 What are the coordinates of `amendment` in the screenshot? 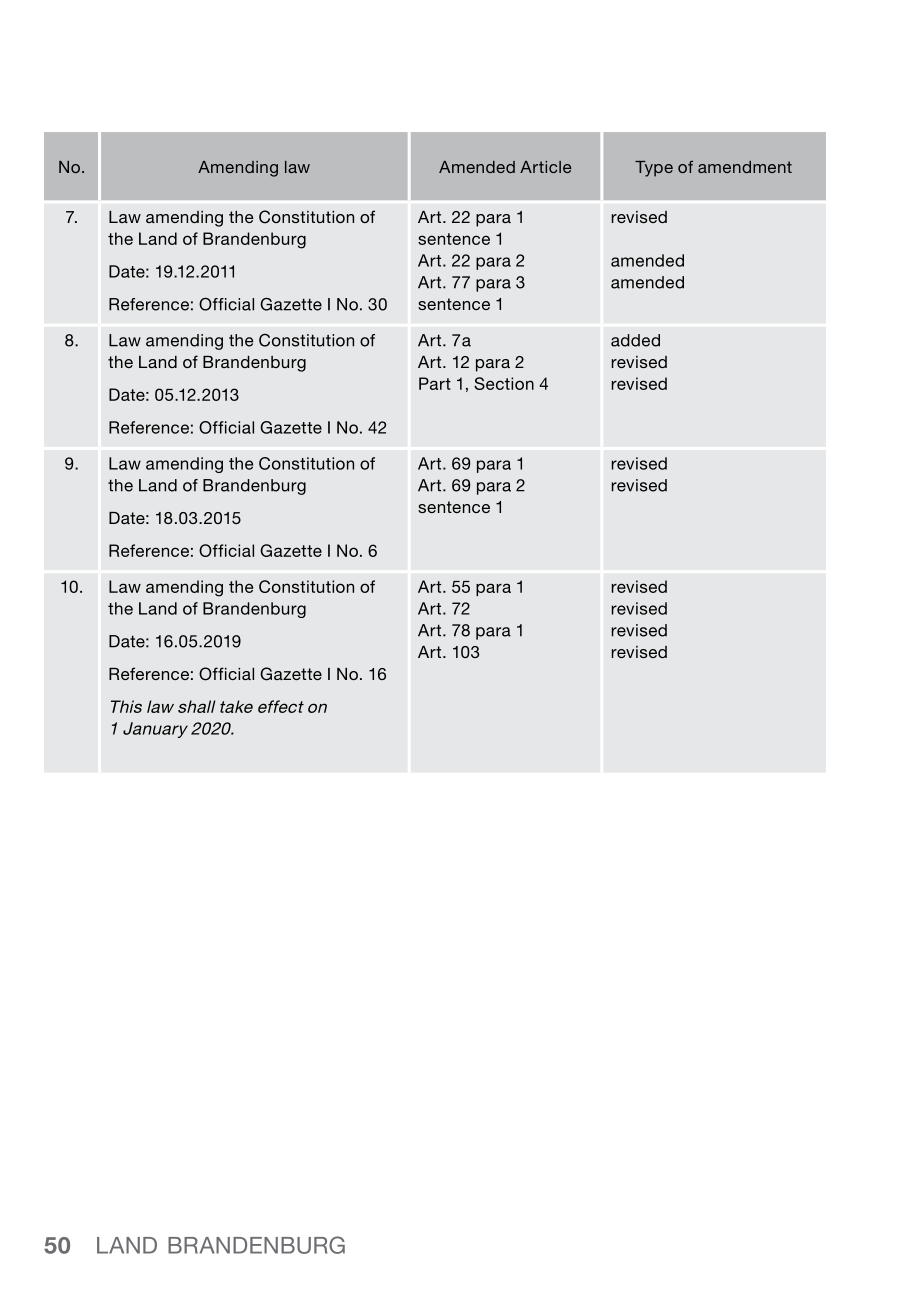 It's located at (745, 167).
